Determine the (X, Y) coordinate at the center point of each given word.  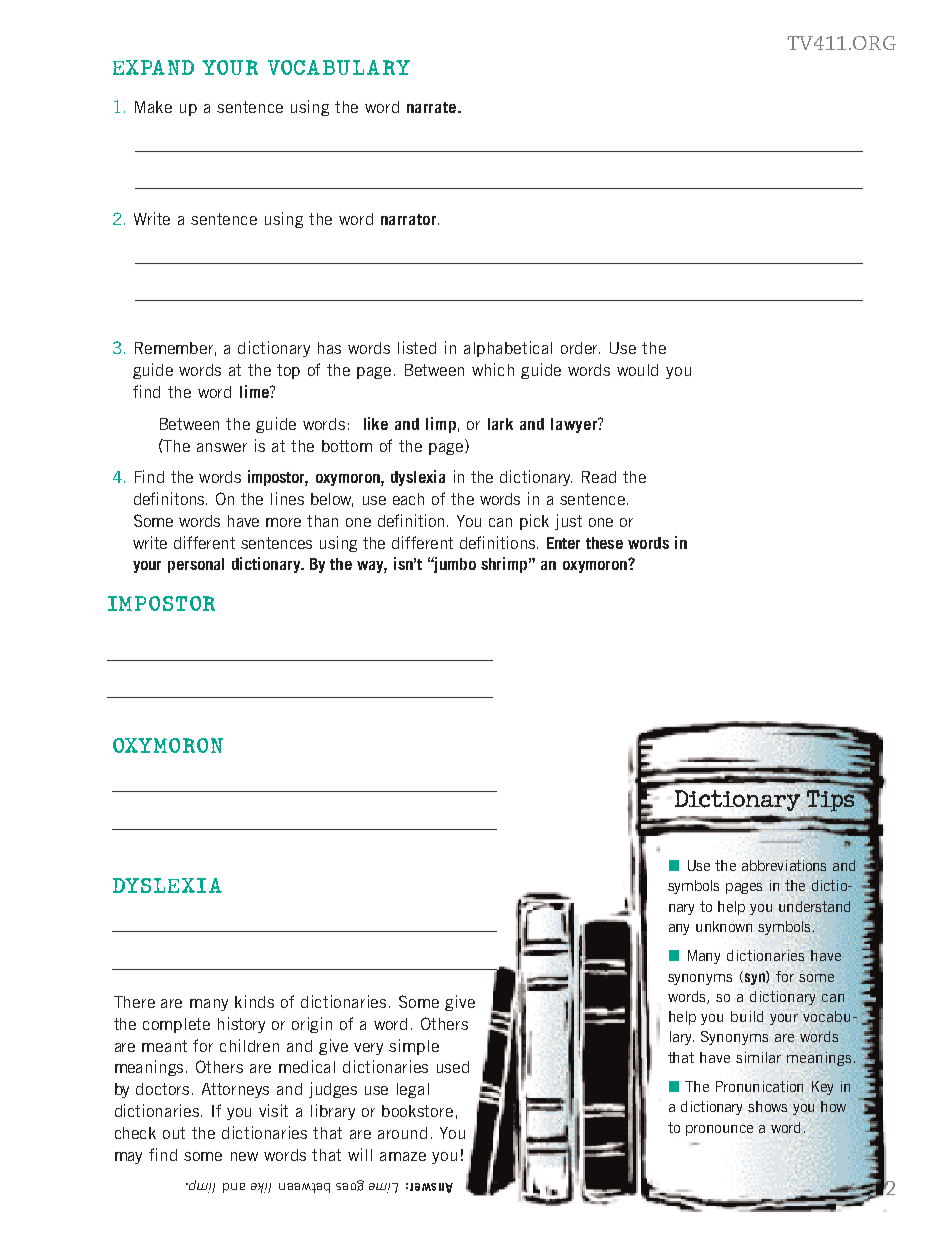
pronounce (719, 1130)
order (580, 348)
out (174, 1133)
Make (153, 107)
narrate (431, 107)
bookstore (417, 1111)
